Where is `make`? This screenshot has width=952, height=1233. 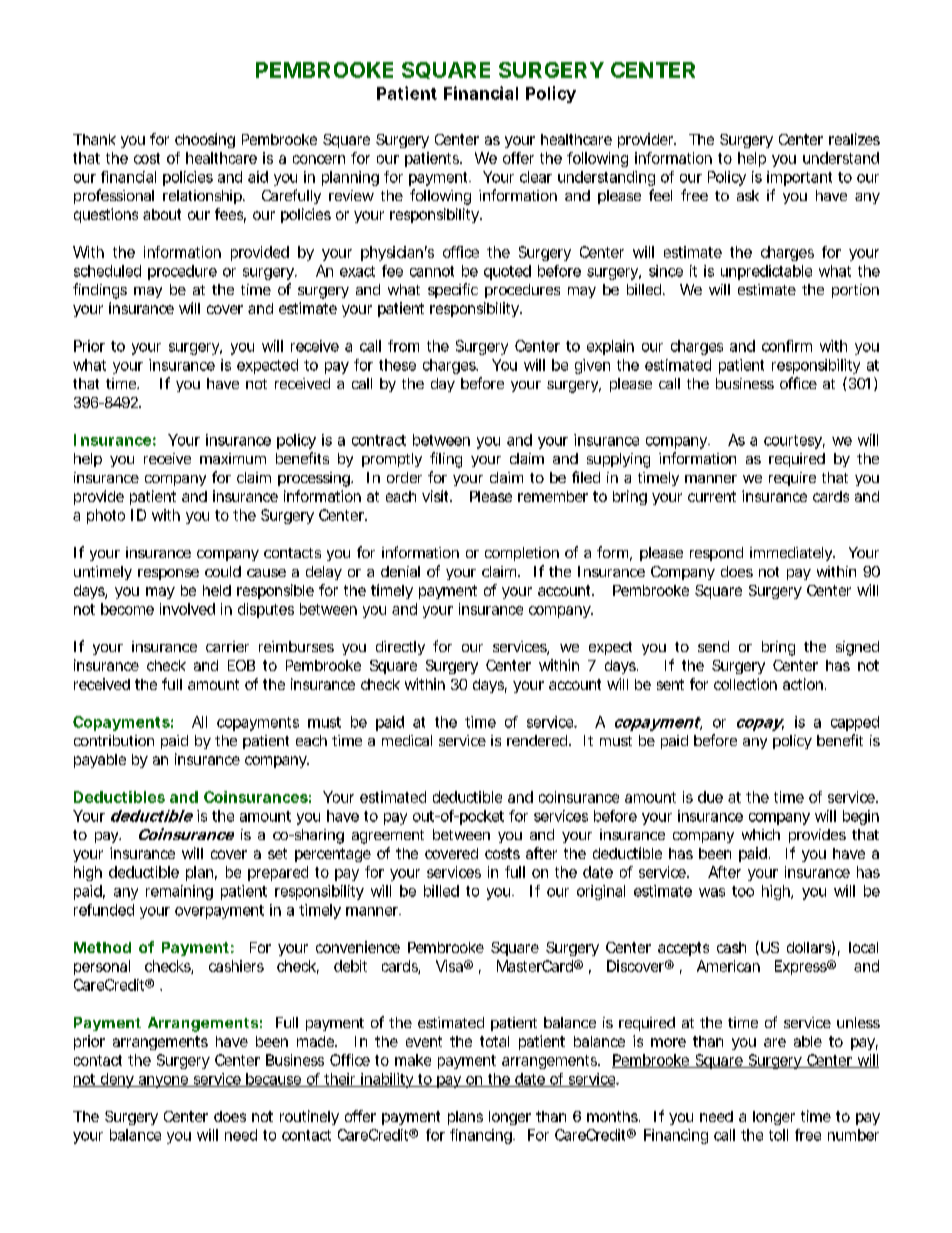
make is located at coordinates (413, 1060).
